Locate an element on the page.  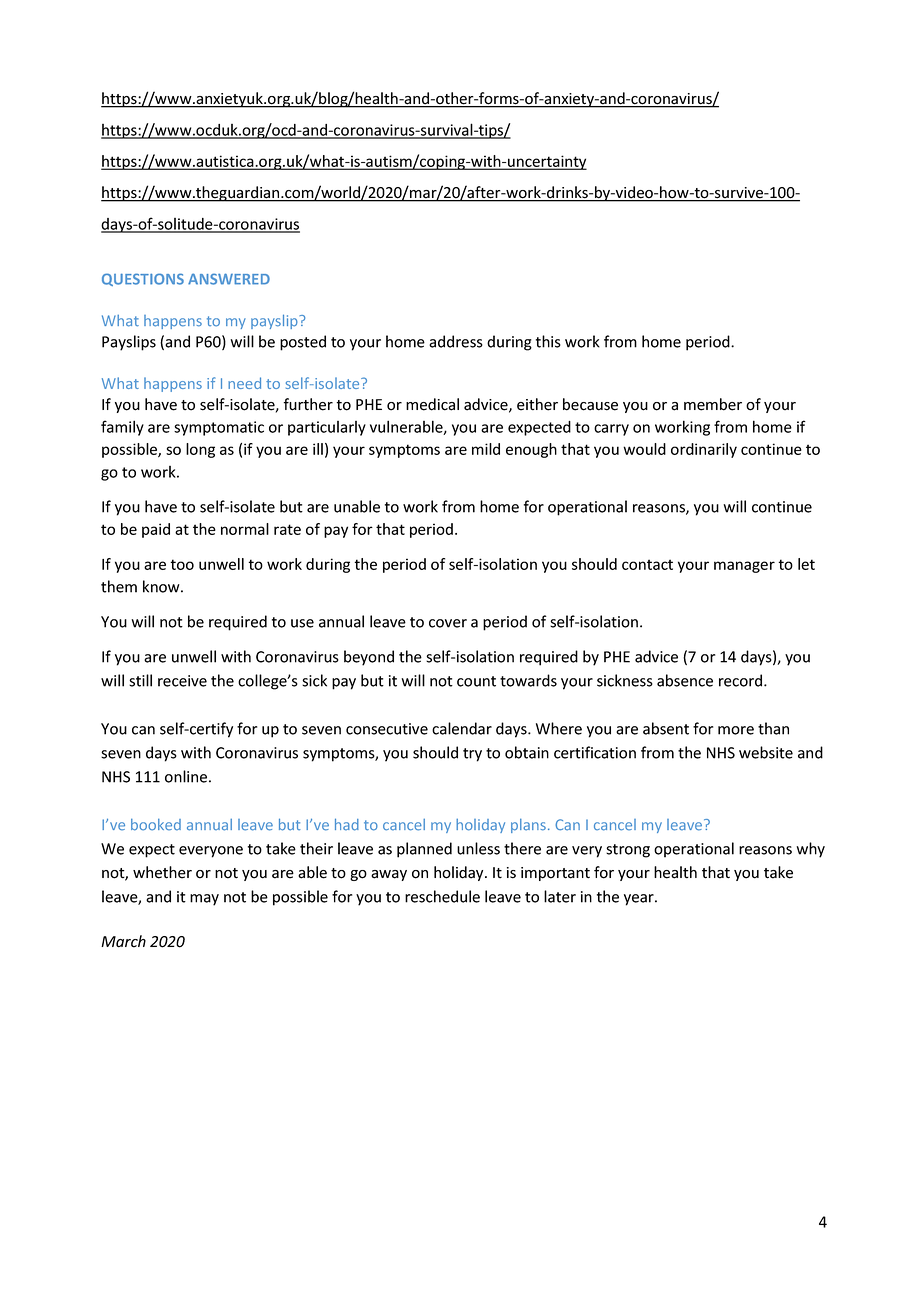
long is located at coordinates (200, 450).
